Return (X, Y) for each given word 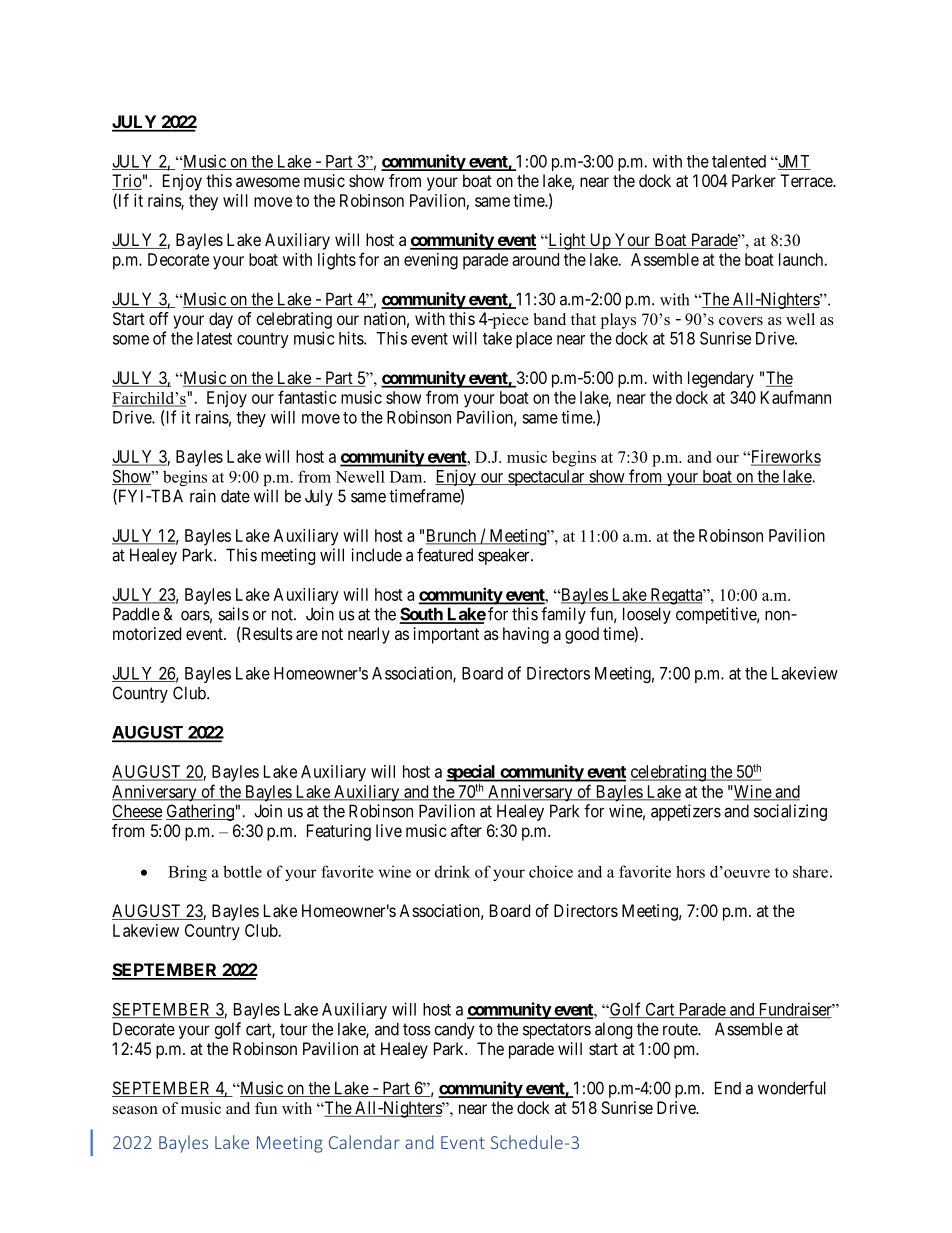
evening (431, 261)
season (135, 1110)
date (235, 496)
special (472, 774)
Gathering (200, 812)
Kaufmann (796, 397)
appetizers (686, 812)
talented (739, 161)
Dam (407, 477)
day (221, 320)
